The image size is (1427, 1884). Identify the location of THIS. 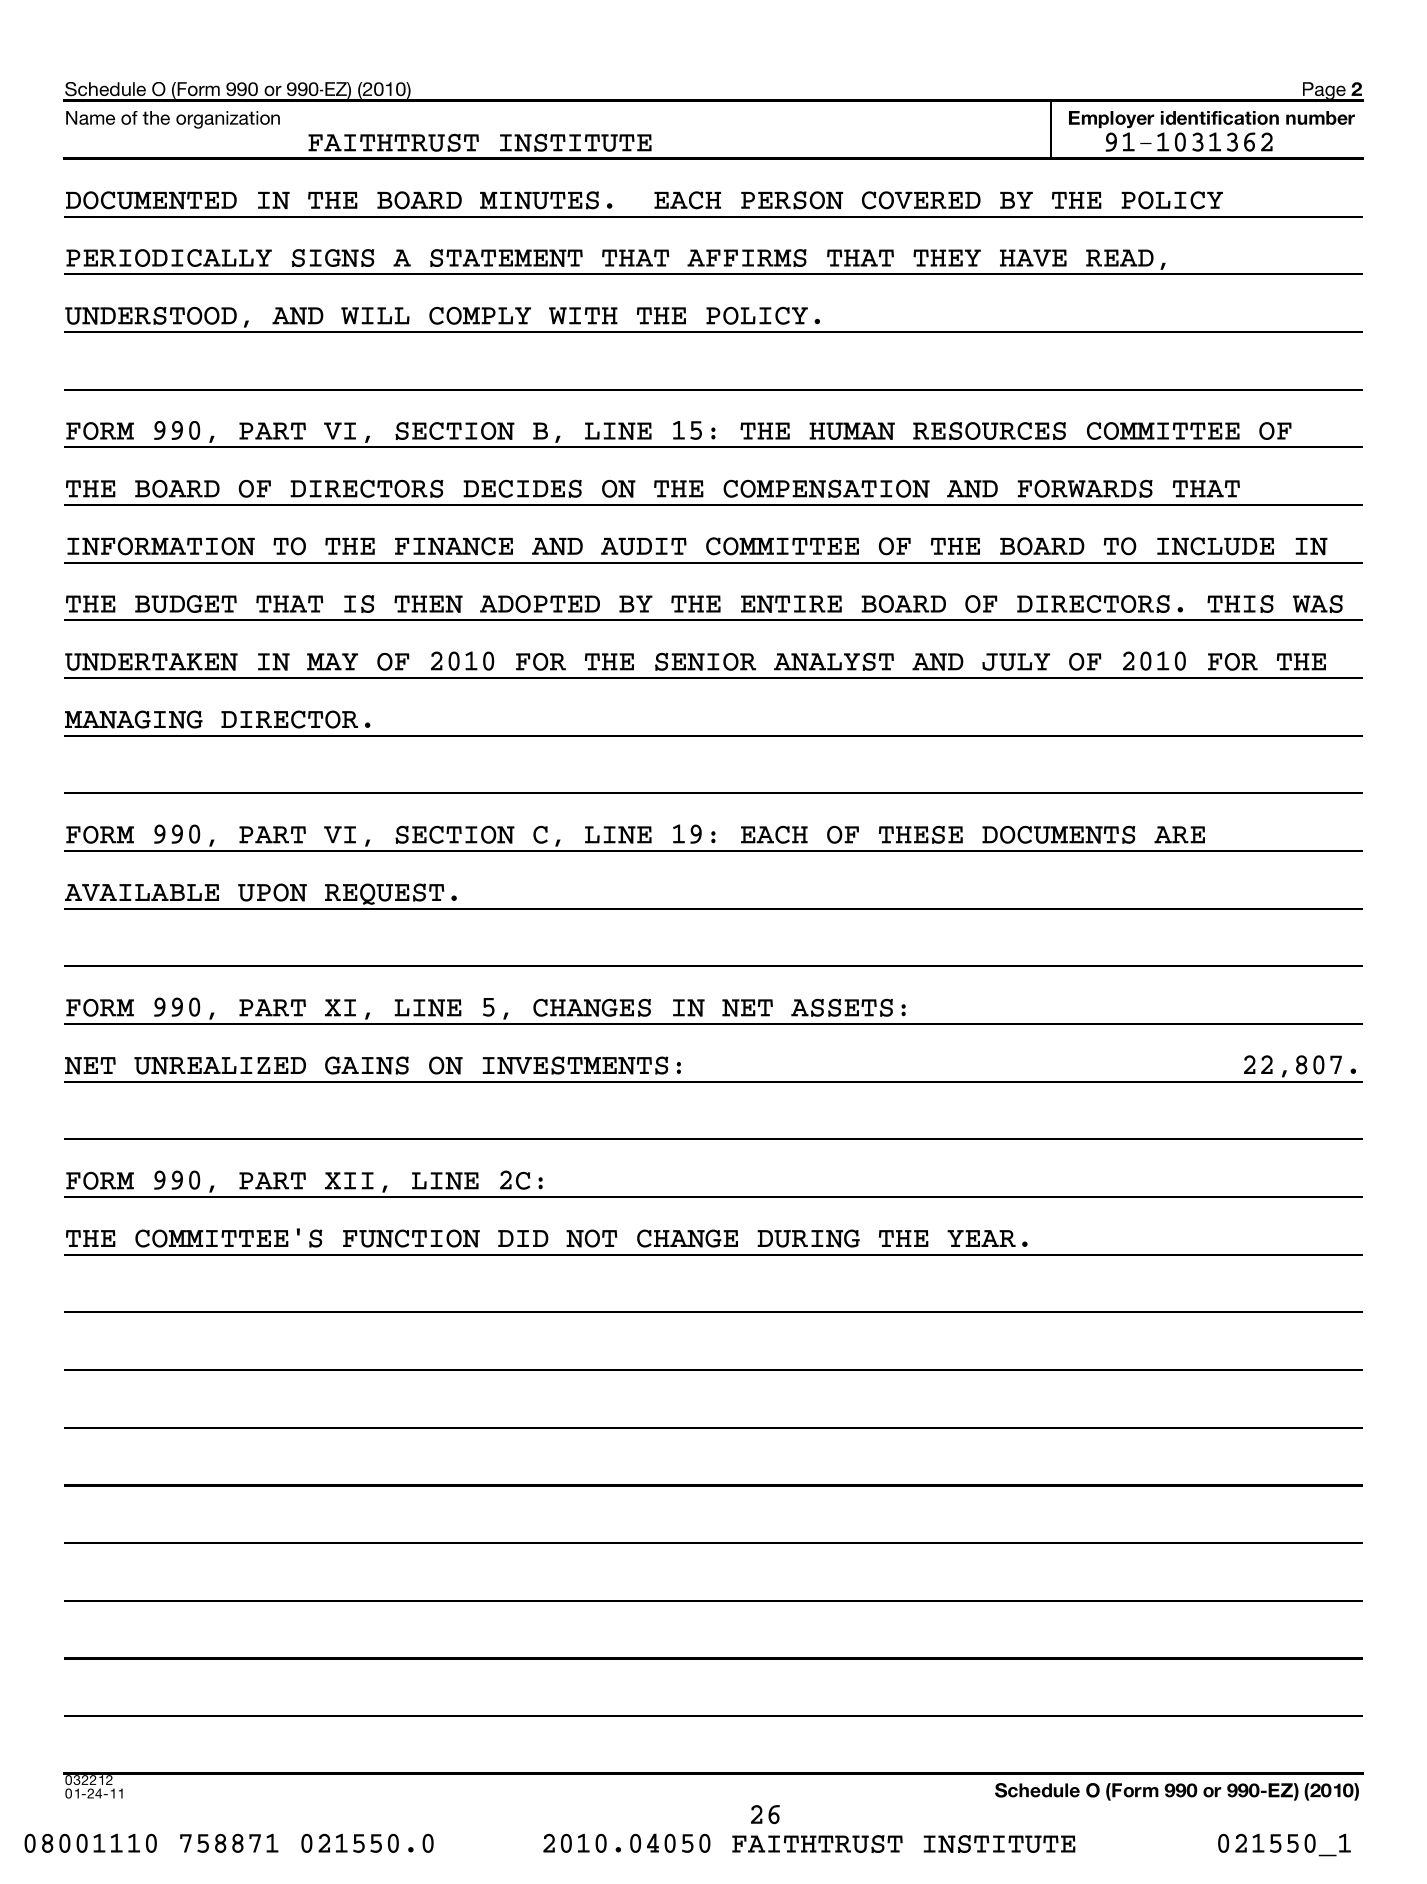
(1240, 604).
